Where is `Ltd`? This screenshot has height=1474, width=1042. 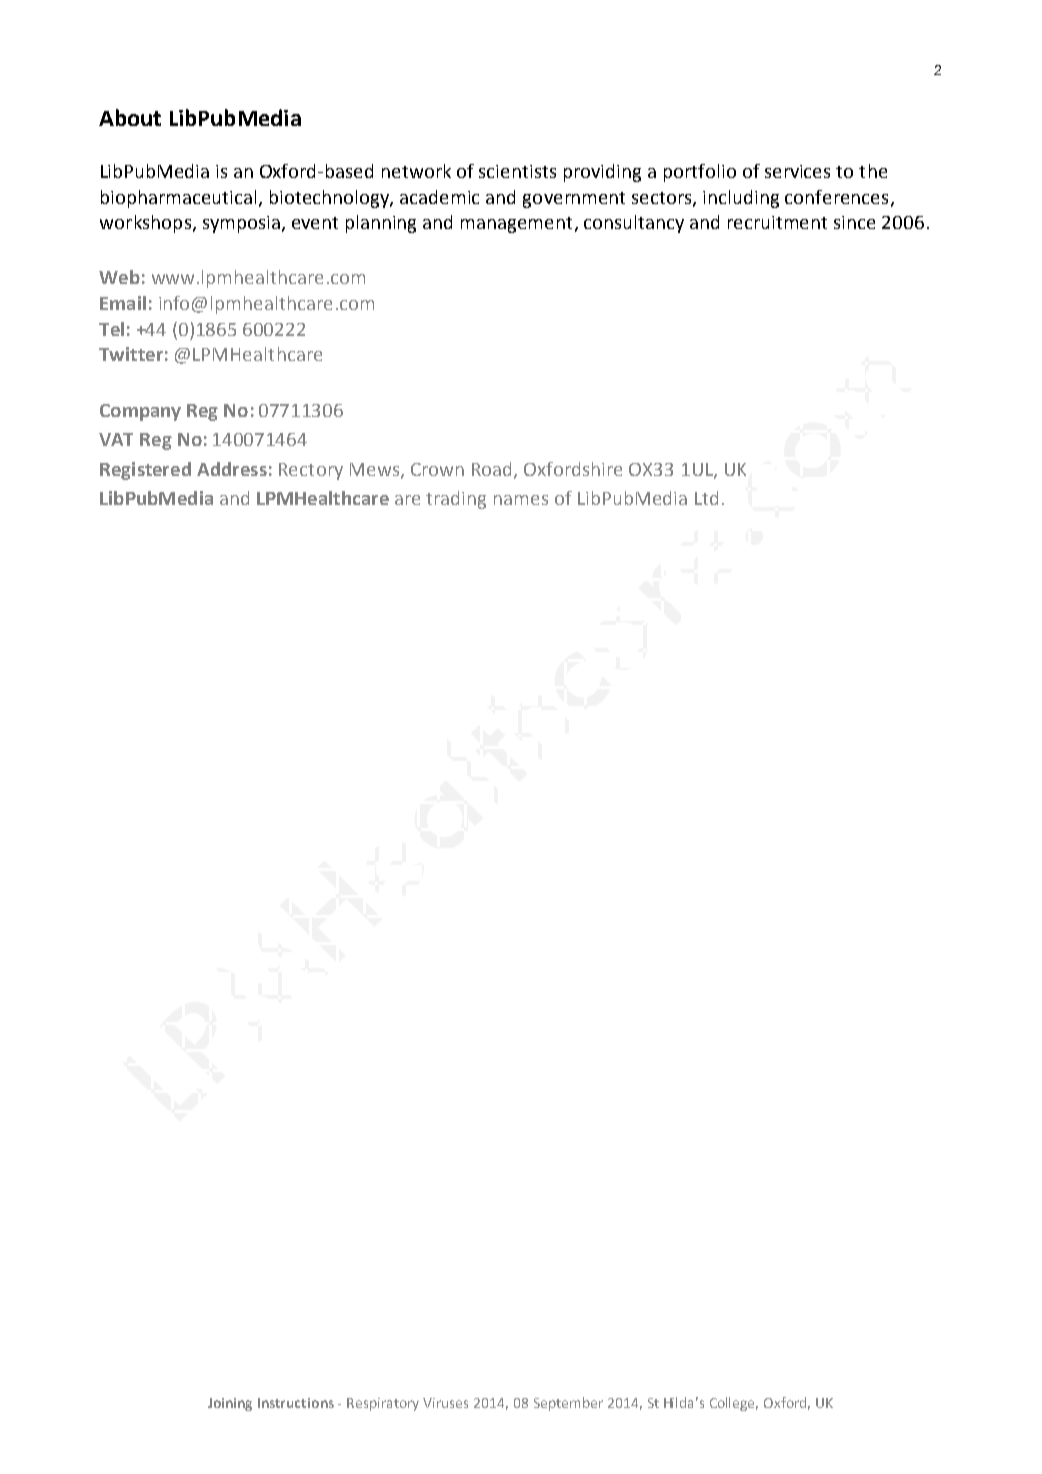 Ltd is located at coordinates (706, 498).
